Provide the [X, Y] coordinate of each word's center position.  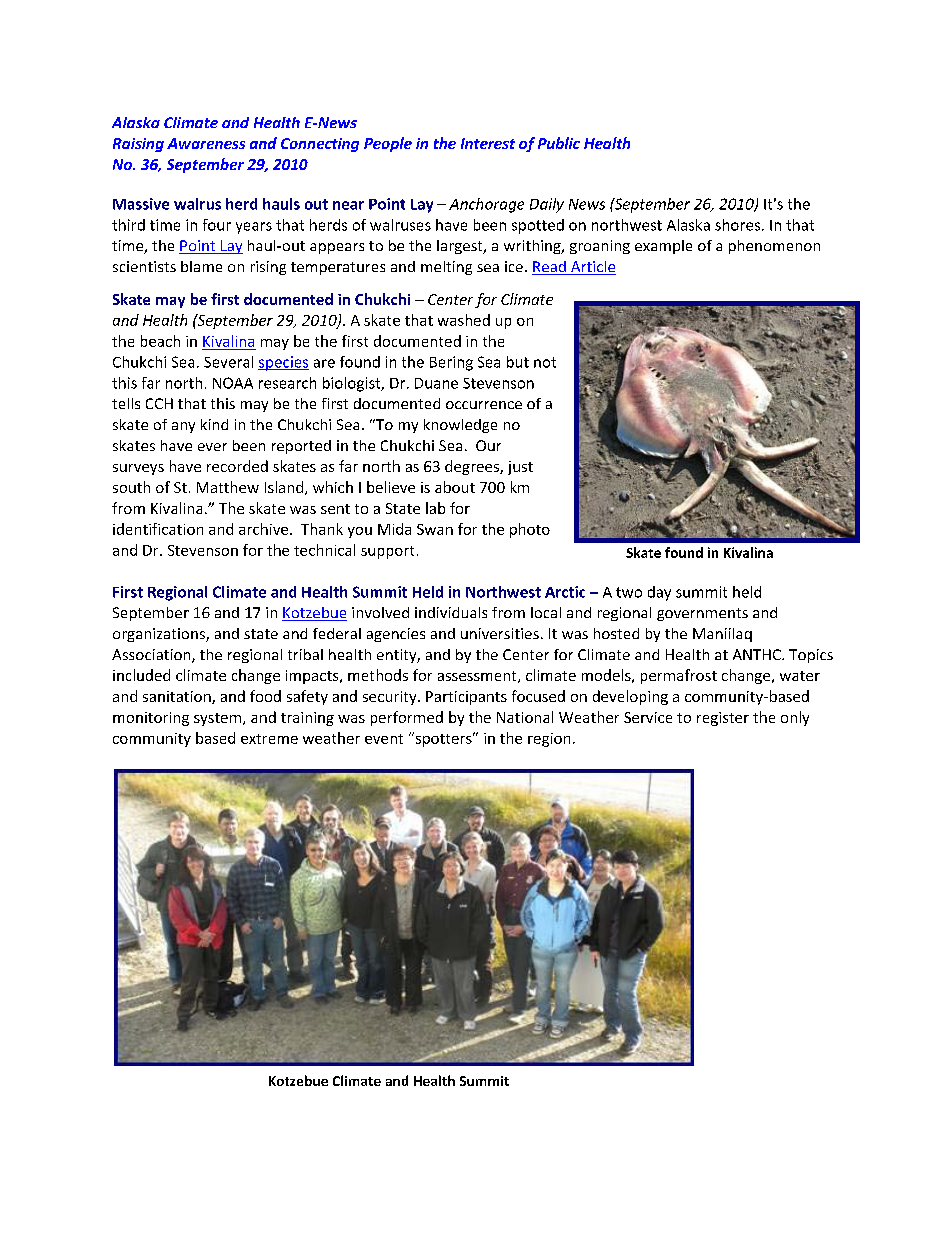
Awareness [206, 143]
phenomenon [774, 247]
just [520, 468]
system [219, 719]
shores [739, 225]
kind [214, 424]
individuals [451, 612]
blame [201, 266]
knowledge [460, 426]
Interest [488, 143]
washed [464, 320]
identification [158, 529]
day [659, 593]
